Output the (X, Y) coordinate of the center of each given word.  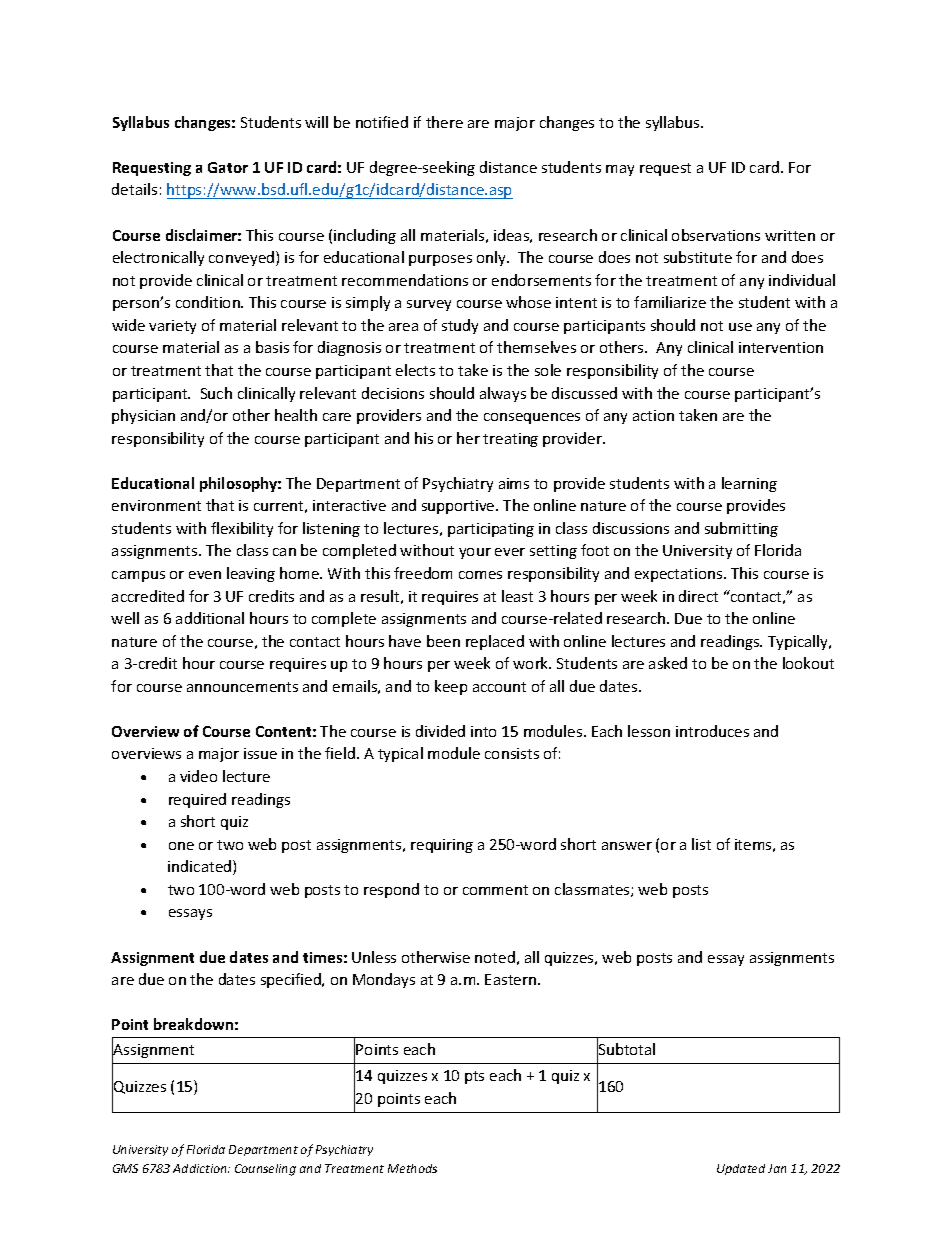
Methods (412, 1168)
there (444, 122)
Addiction (201, 1168)
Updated (741, 1169)
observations (716, 235)
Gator (228, 167)
